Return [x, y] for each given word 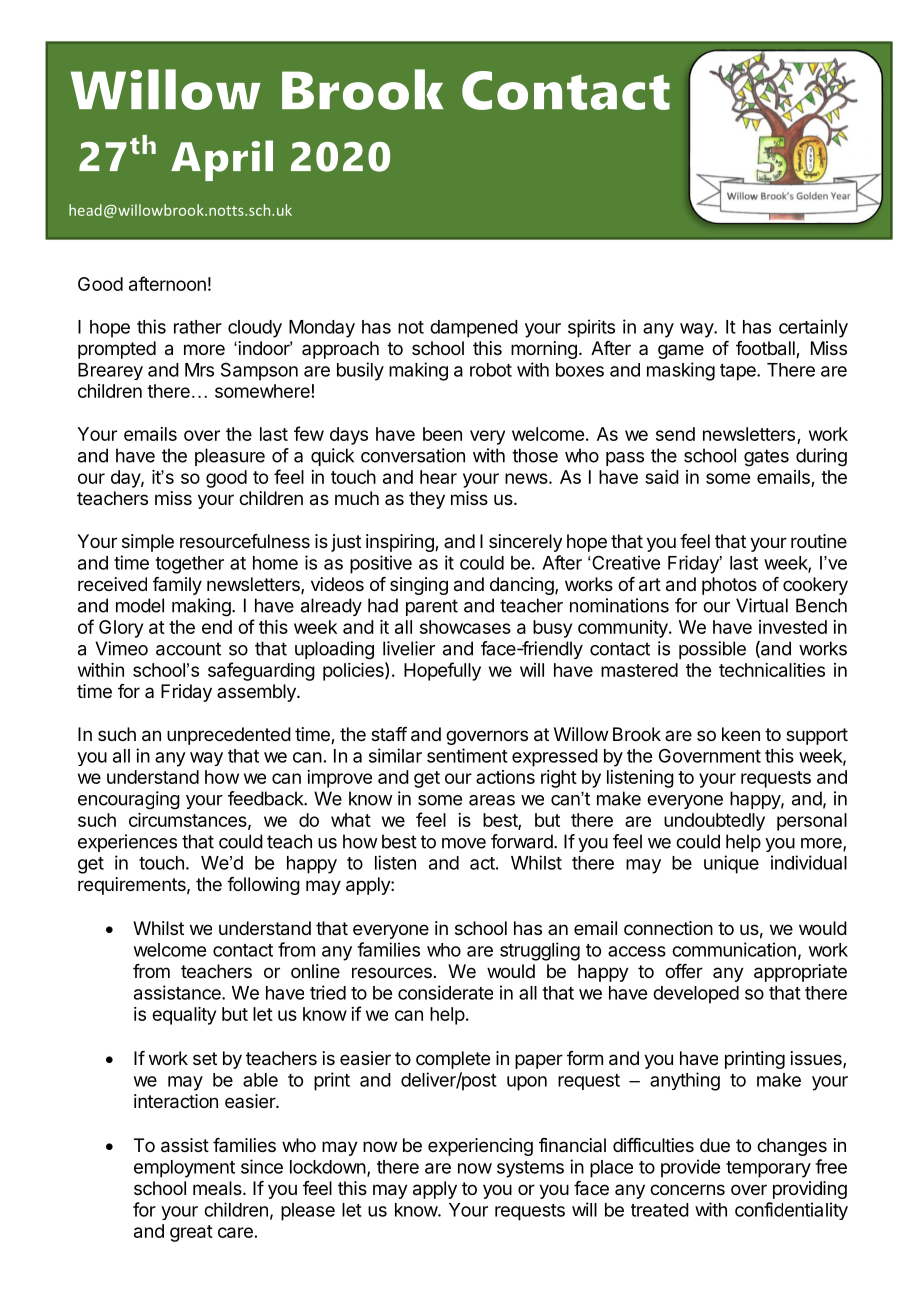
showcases [465, 627]
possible [712, 650]
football [766, 349]
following [263, 886]
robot [491, 370]
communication [734, 949]
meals [218, 1188]
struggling [540, 951]
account [188, 649]
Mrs [199, 370]
